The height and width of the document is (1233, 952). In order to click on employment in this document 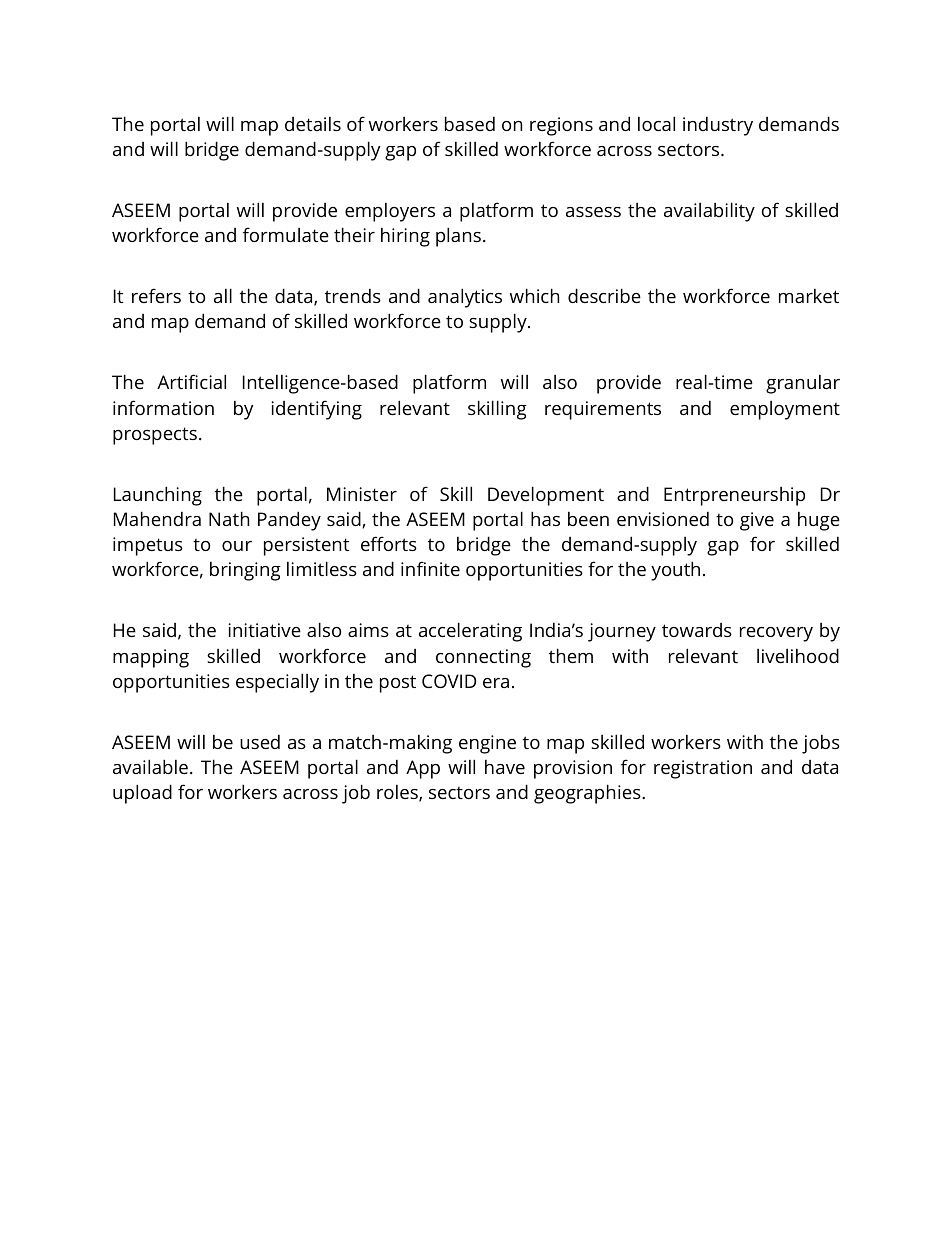, I will do `click(785, 410)`.
